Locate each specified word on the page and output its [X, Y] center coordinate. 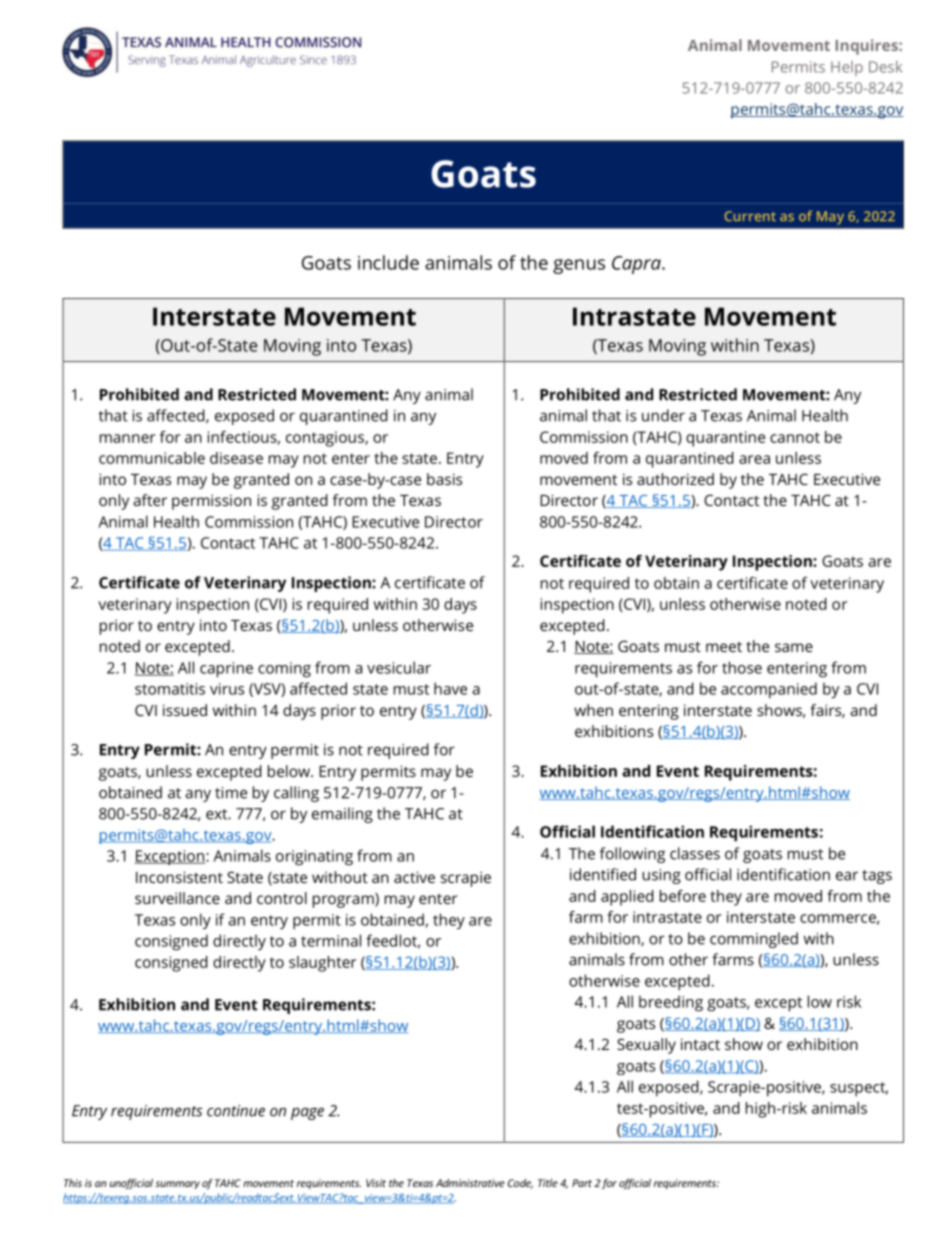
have [450, 688]
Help [847, 68]
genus [579, 266]
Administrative [470, 1183]
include [388, 262]
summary [177, 1185]
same [794, 647]
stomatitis [170, 689]
